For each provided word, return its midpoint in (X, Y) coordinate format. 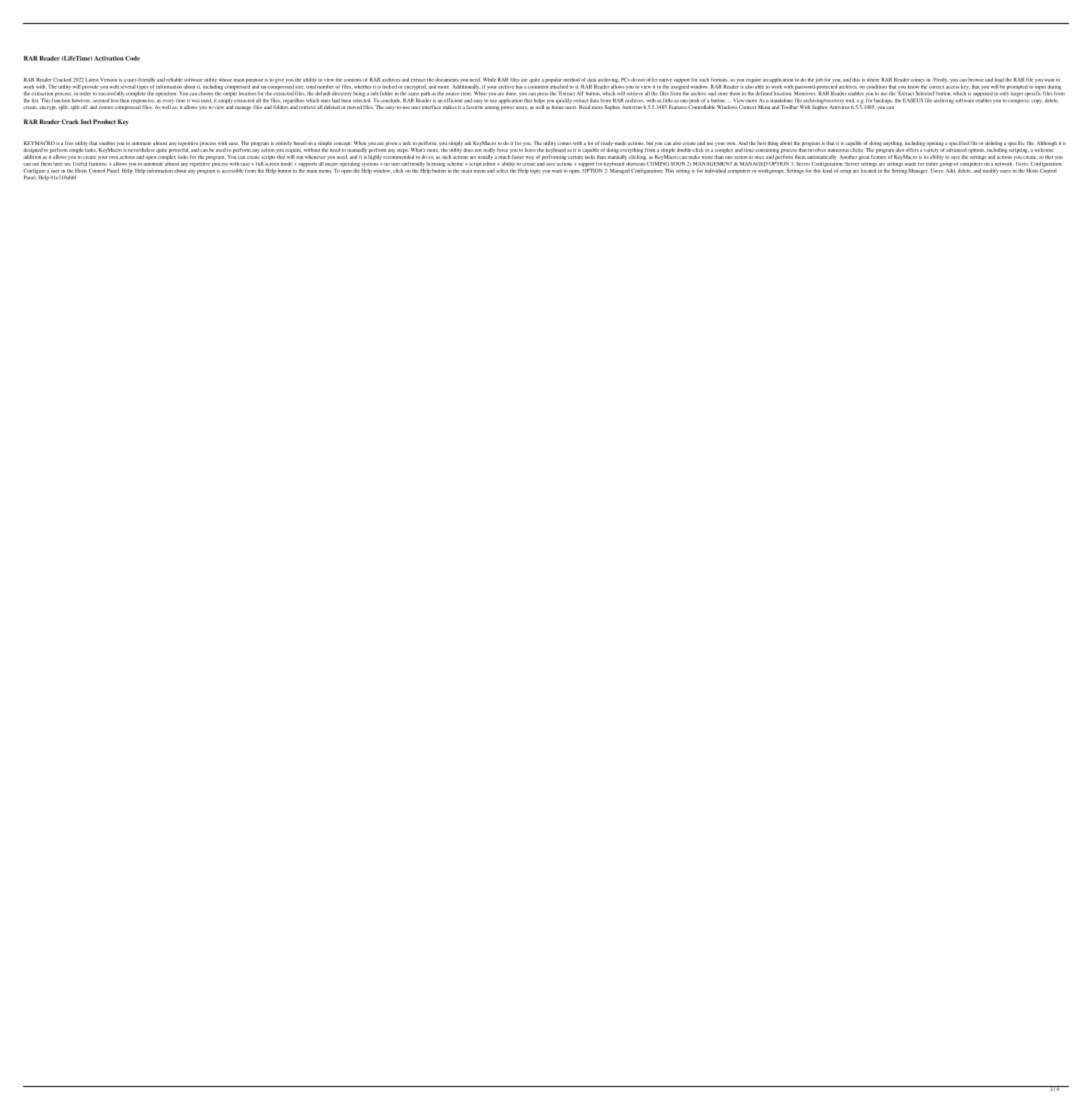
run (299, 157)
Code (132, 58)
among (492, 108)
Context (747, 107)
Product (104, 121)
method (571, 80)
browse (976, 80)
